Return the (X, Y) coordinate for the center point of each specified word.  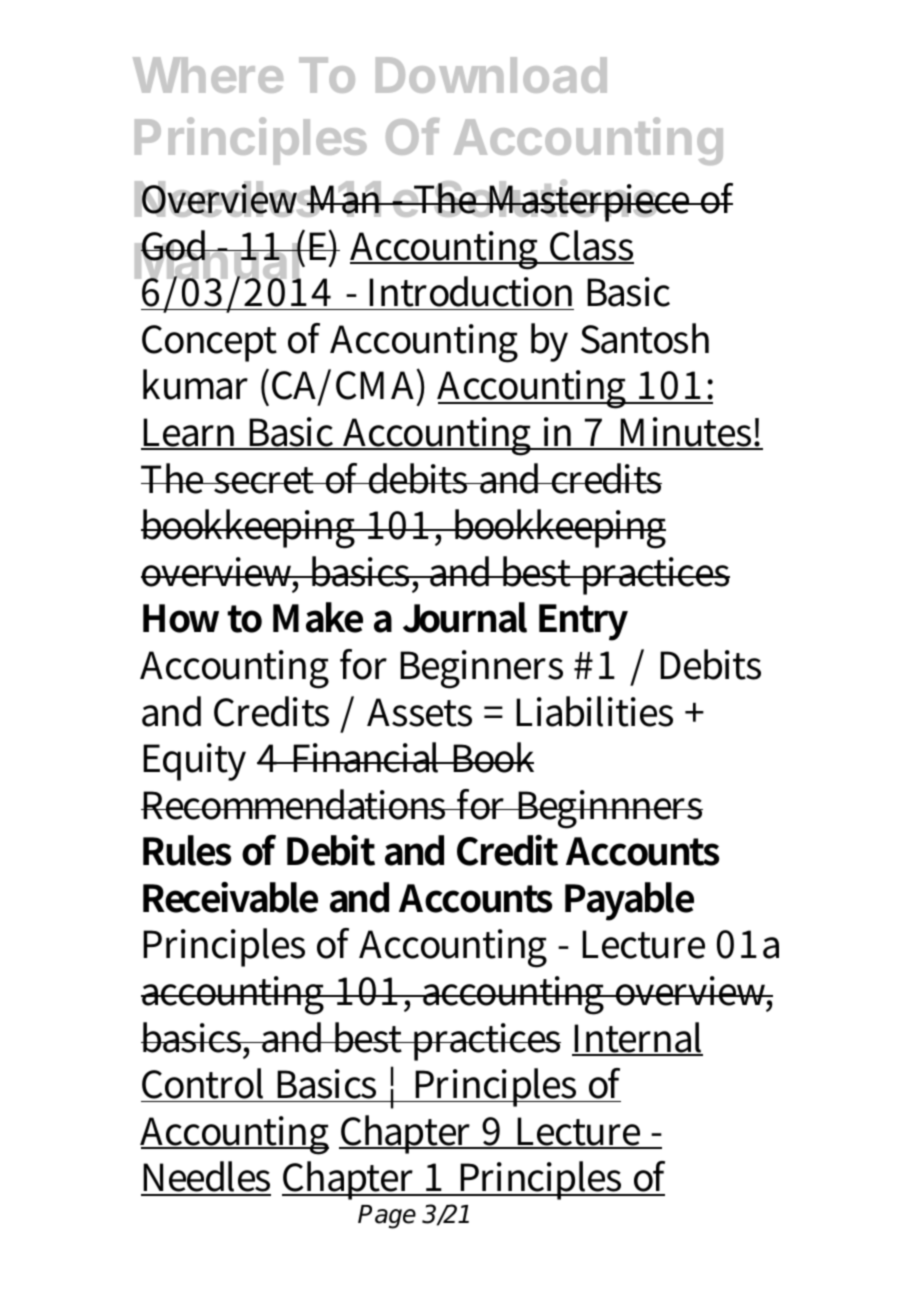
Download (491, 75)
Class (591, 246)
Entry (583, 622)
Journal (465, 617)
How (181, 618)
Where (208, 75)
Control (205, 1085)
